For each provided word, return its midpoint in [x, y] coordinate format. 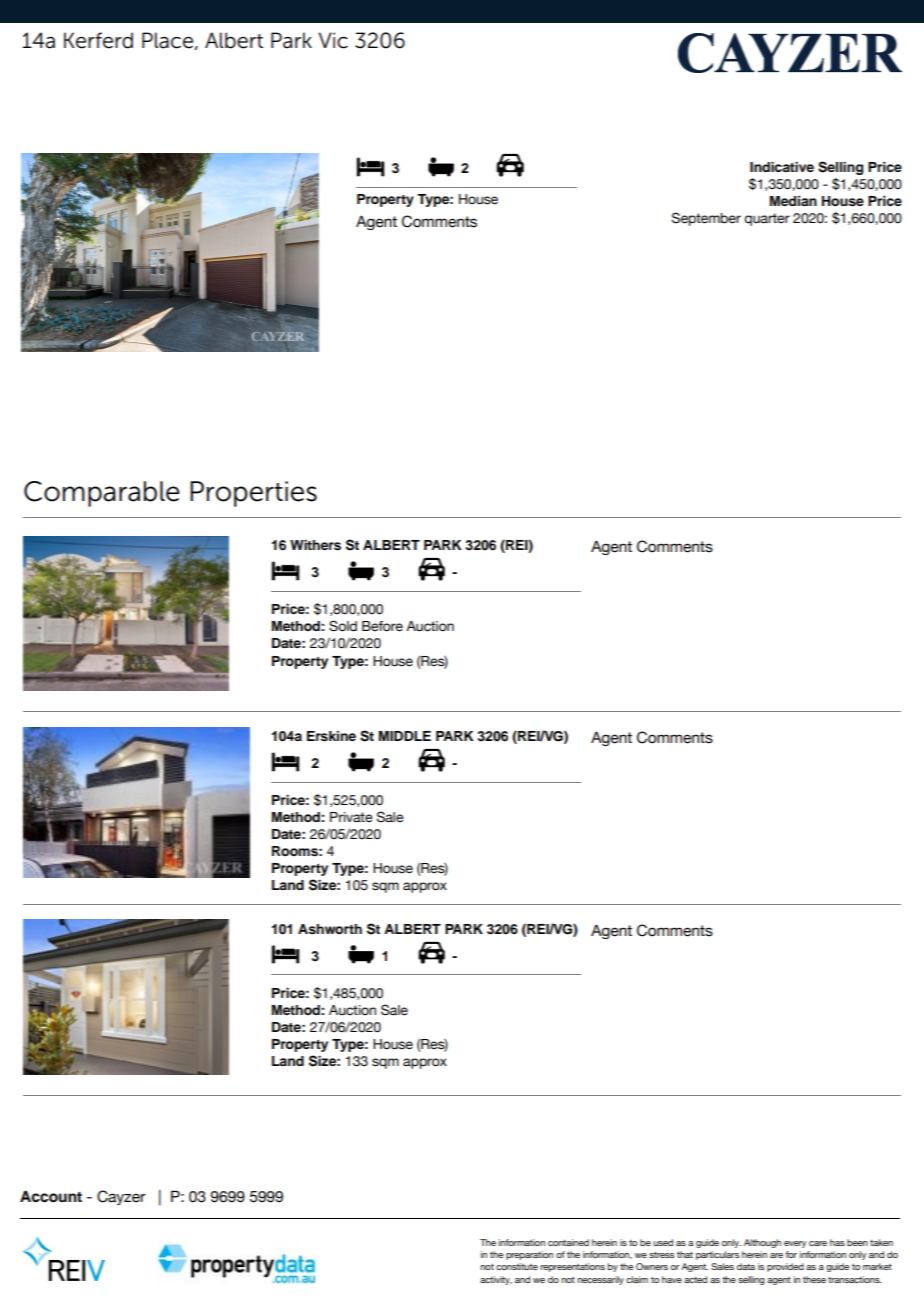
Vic [333, 40]
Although [762, 1243]
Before [382, 626]
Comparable [102, 494]
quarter [767, 219]
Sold [343, 626]
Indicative [782, 167]
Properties [253, 494]
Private [351, 817]
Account [51, 1197]
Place [167, 40]
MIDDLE [405, 736]
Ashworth [330, 929]
